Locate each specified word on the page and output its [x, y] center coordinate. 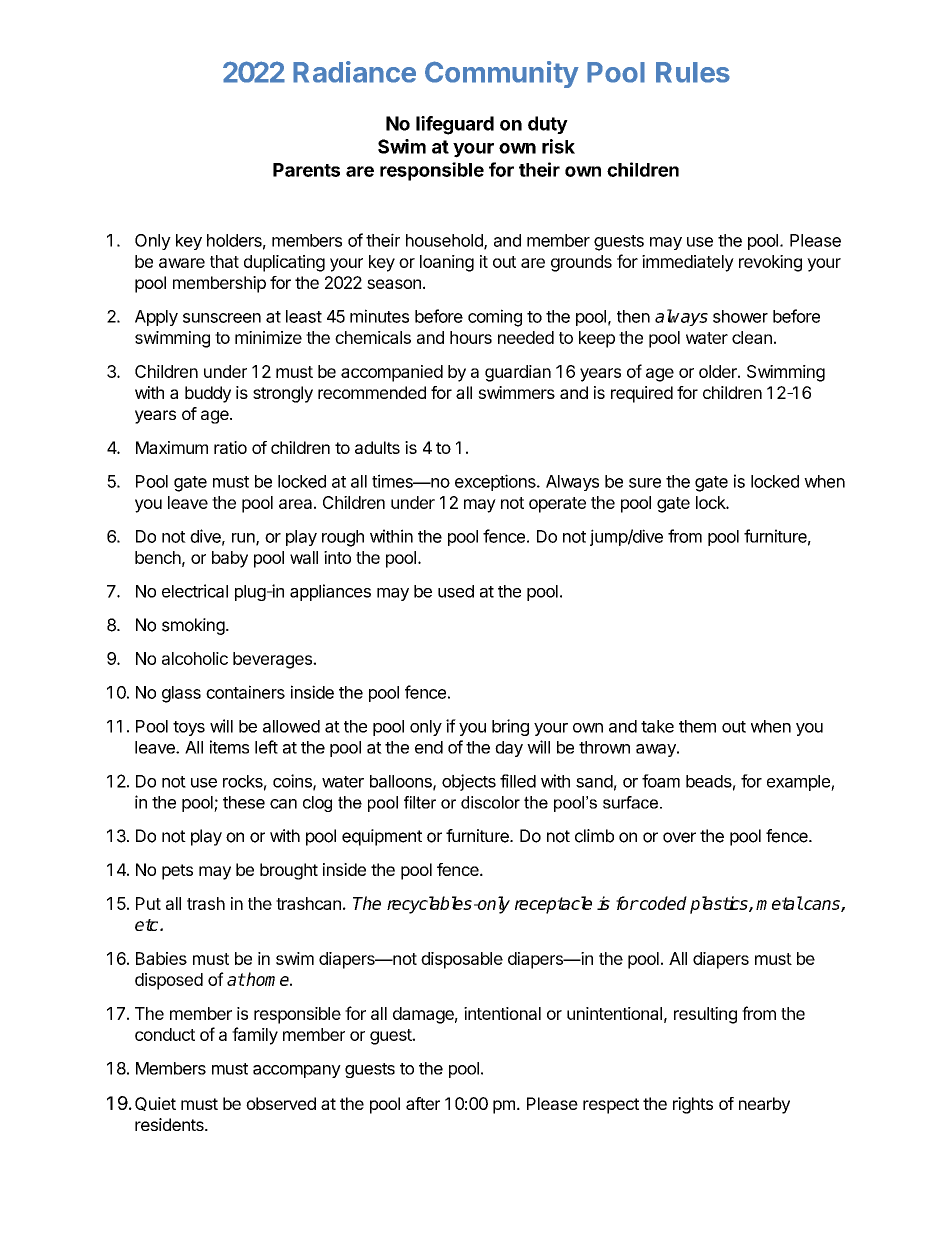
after [423, 1103]
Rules [693, 72]
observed [281, 1103]
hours [471, 337]
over [679, 837]
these [244, 802]
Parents [306, 170]
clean [752, 337]
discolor [490, 802]
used [456, 591]
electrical [195, 591]
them [697, 726]
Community [502, 74]
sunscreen [222, 318]
